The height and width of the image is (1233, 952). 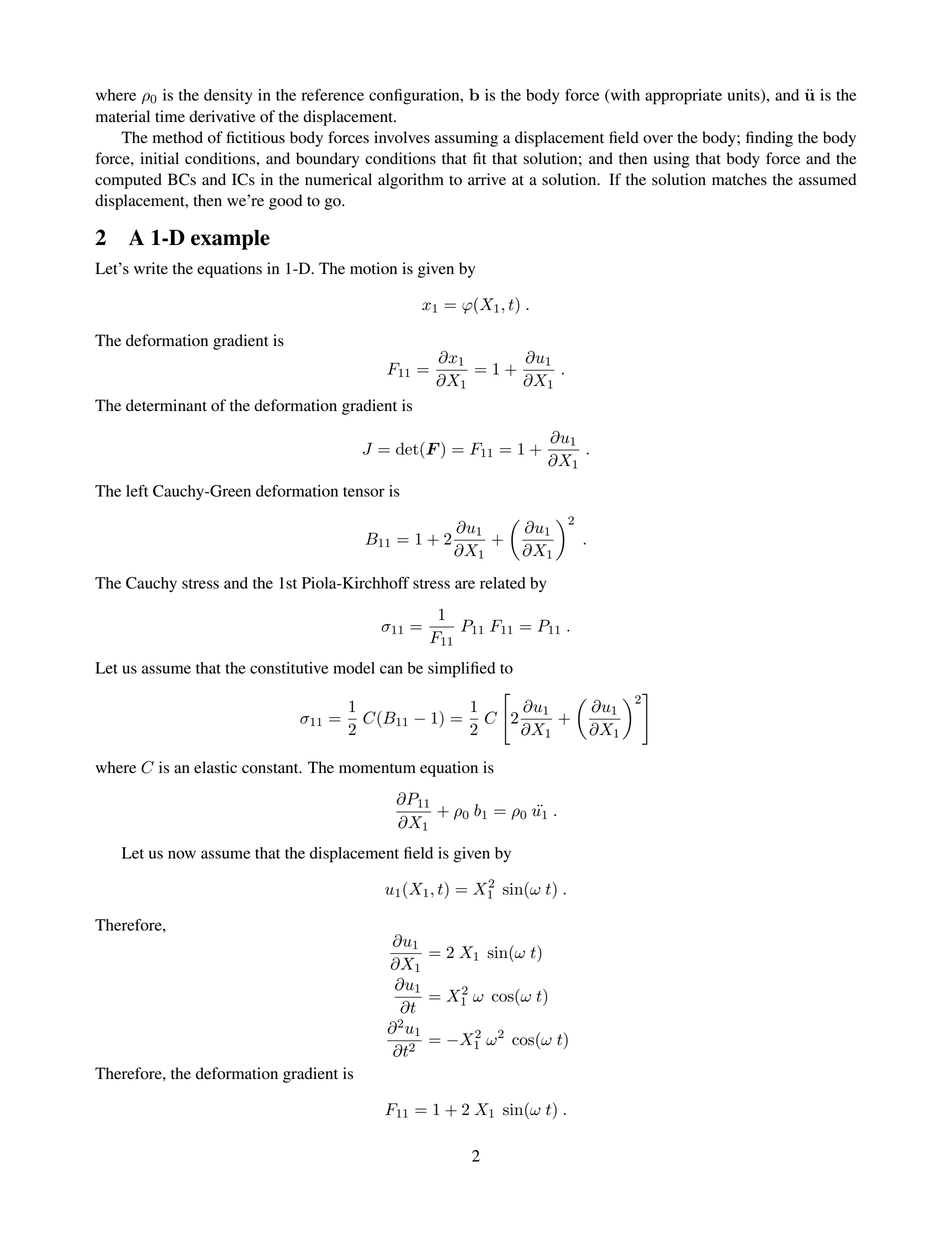 What do you see at coordinates (466, 139) in the image?
I see `assuming` at bounding box center [466, 139].
